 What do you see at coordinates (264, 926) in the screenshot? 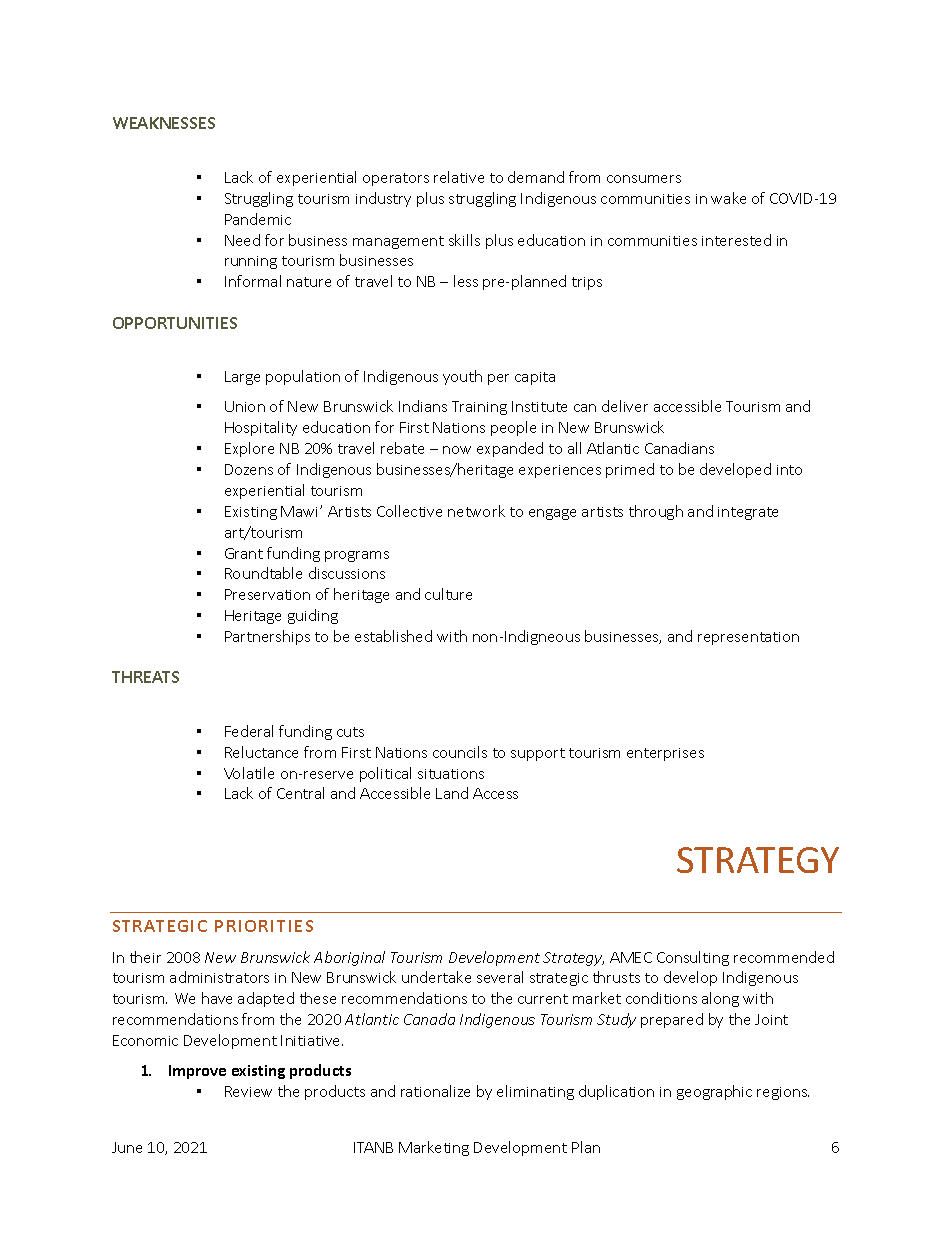
I see `PRIORITIES` at bounding box center [264, 926].
